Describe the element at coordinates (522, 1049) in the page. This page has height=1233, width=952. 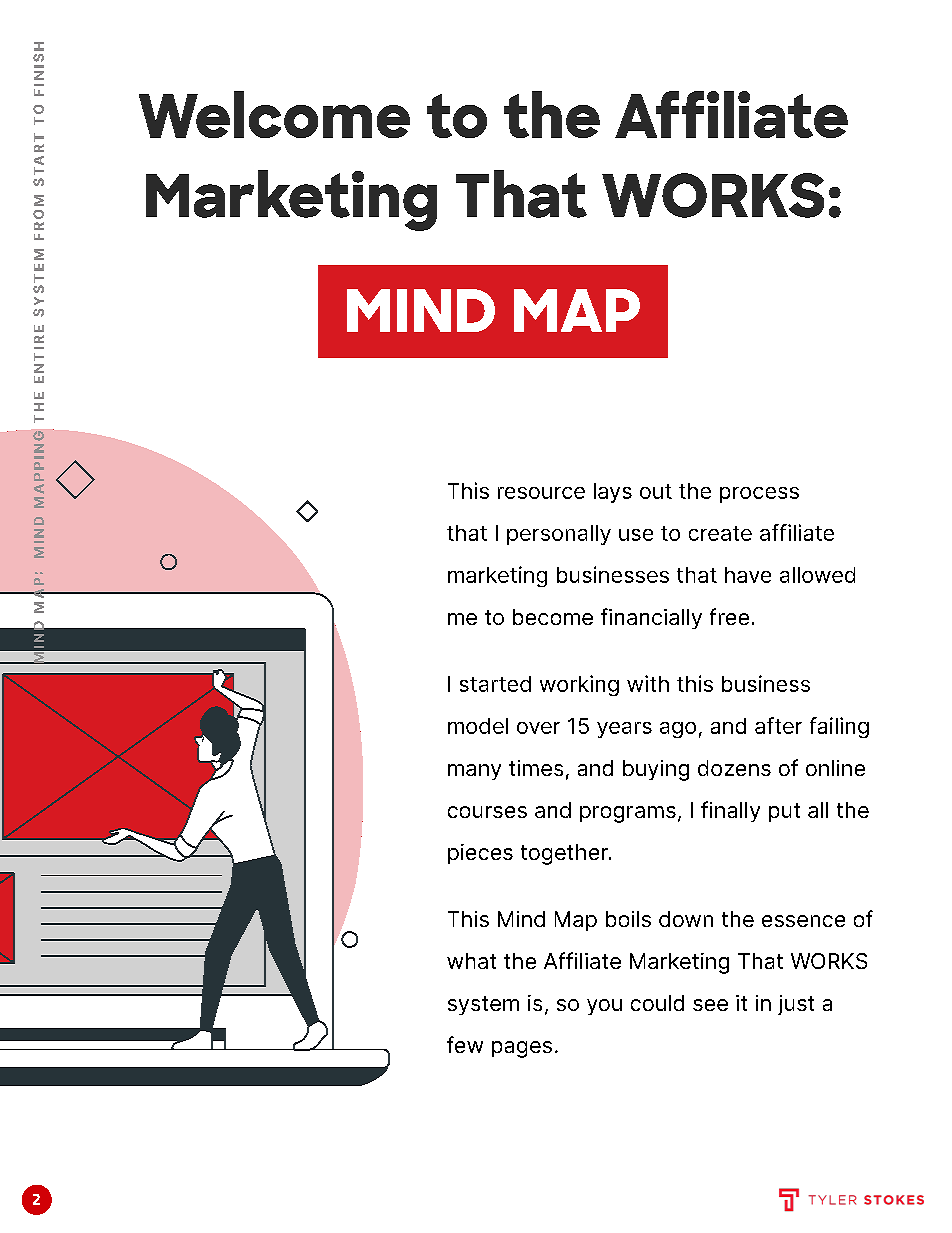
I see `pages` at that location.
